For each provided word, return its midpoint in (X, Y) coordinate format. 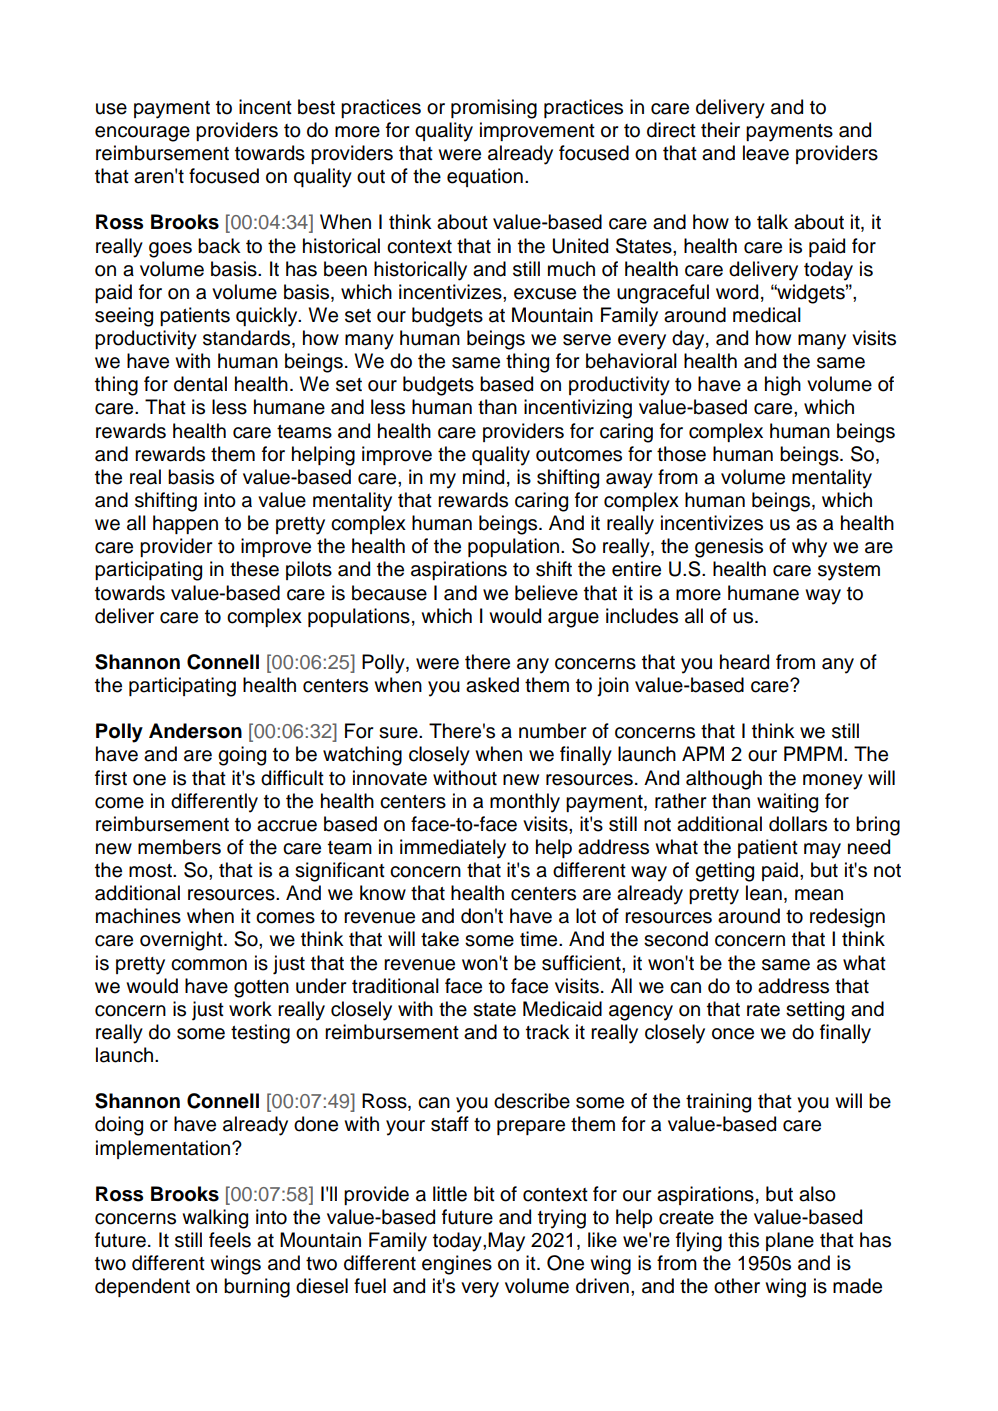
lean (764, 893)
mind (483, 477)
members (179, 847)
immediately (453, 849)
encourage (142, 134)
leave (766, 153)
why (809, 548)
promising (494, 109)
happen (185, 524)
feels (230, 1240)
